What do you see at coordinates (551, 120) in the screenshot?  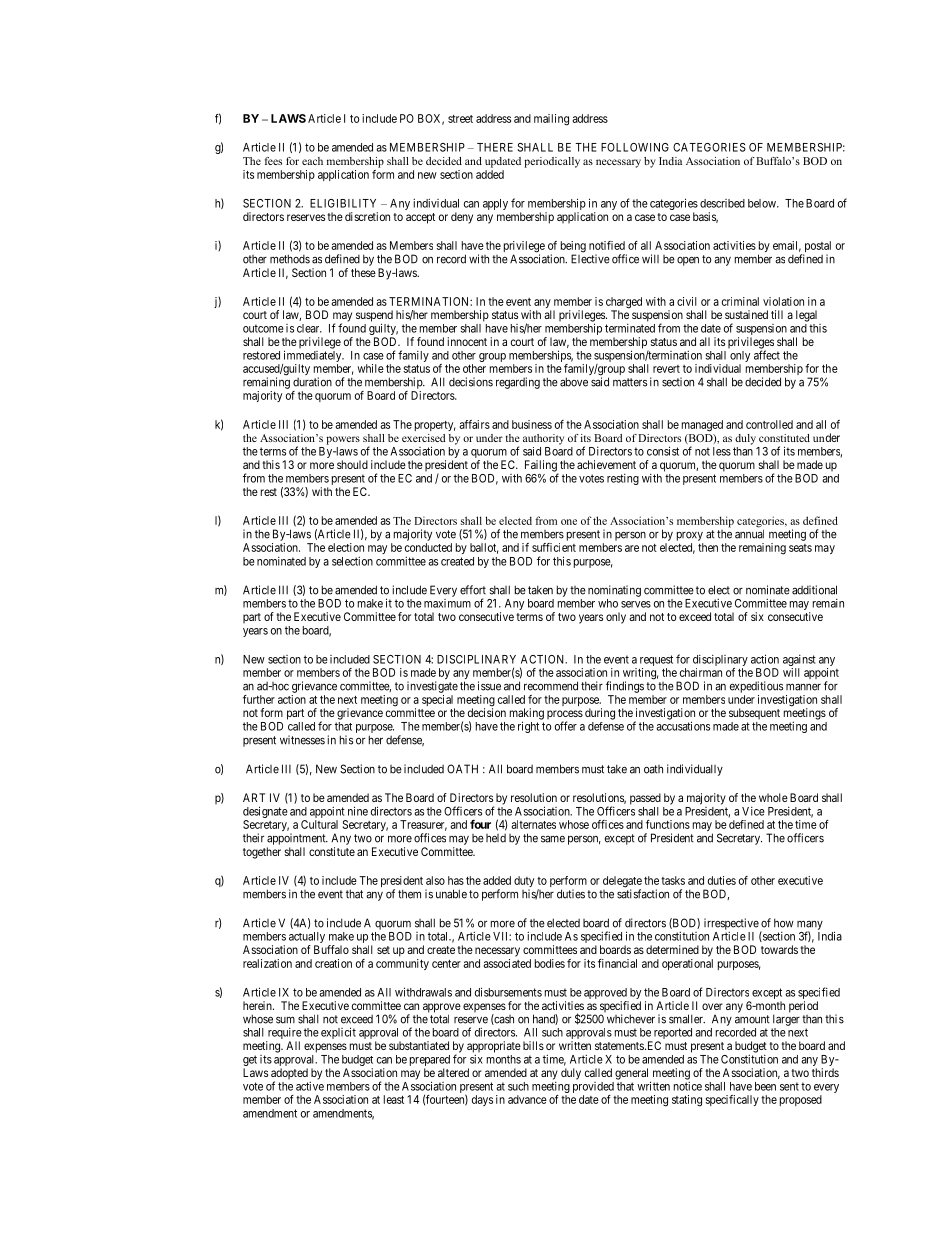 I see `mailing` at bounding box center [551, 120].
